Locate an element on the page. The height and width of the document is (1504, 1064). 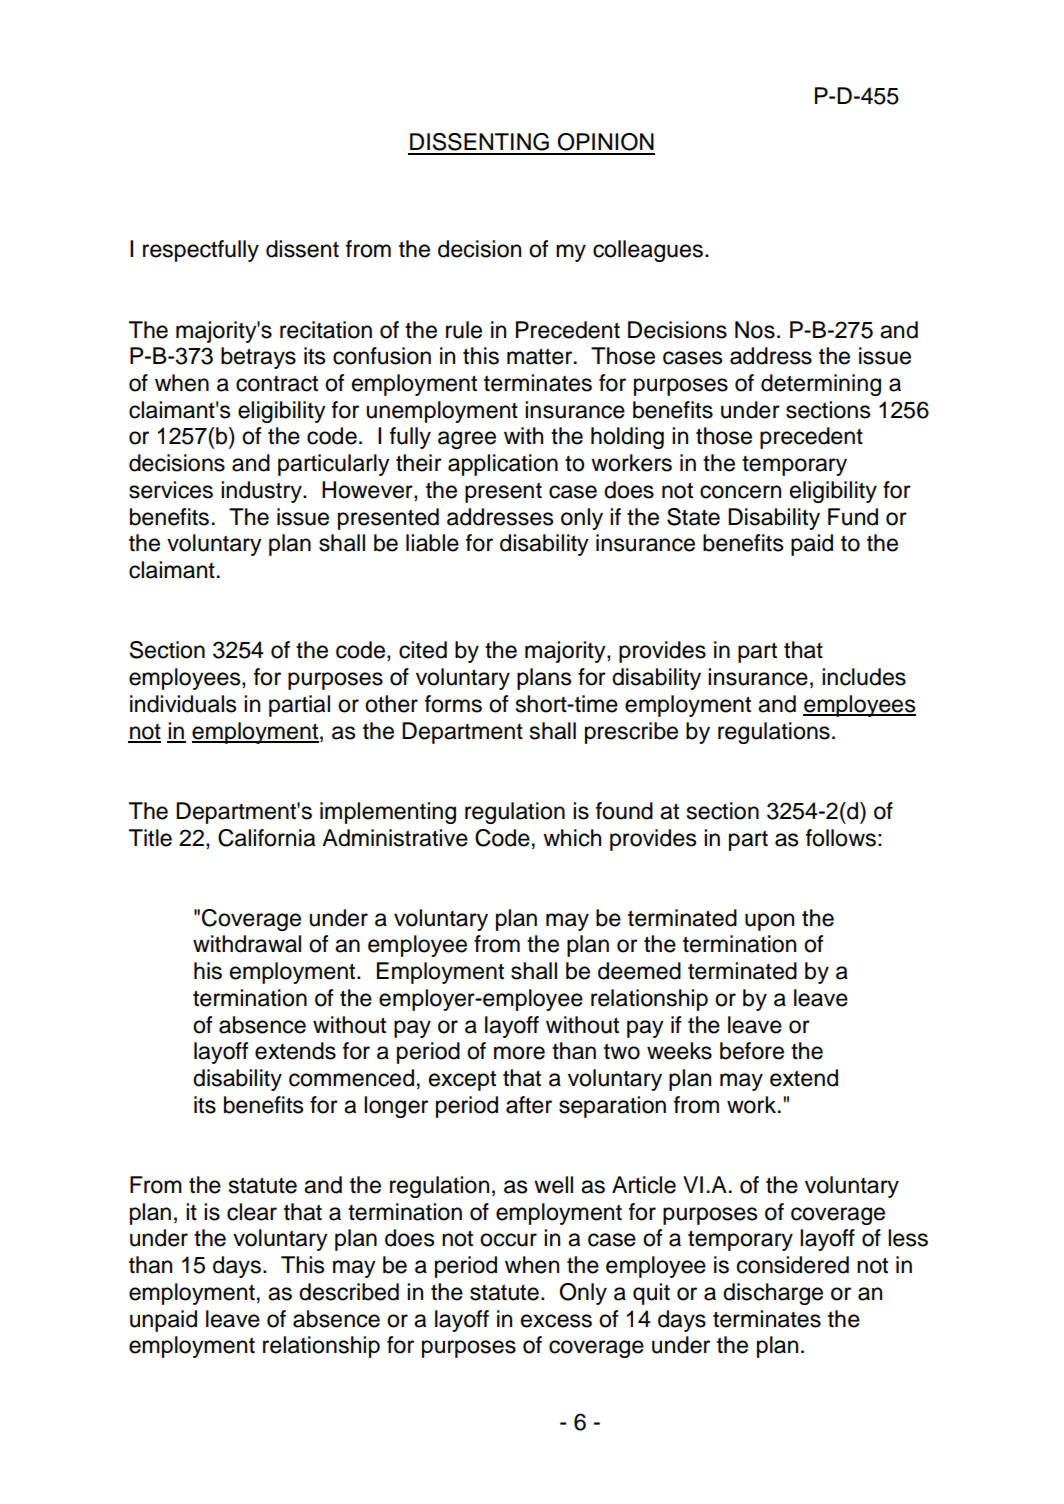
liable is located at coordinates (432, 543).
